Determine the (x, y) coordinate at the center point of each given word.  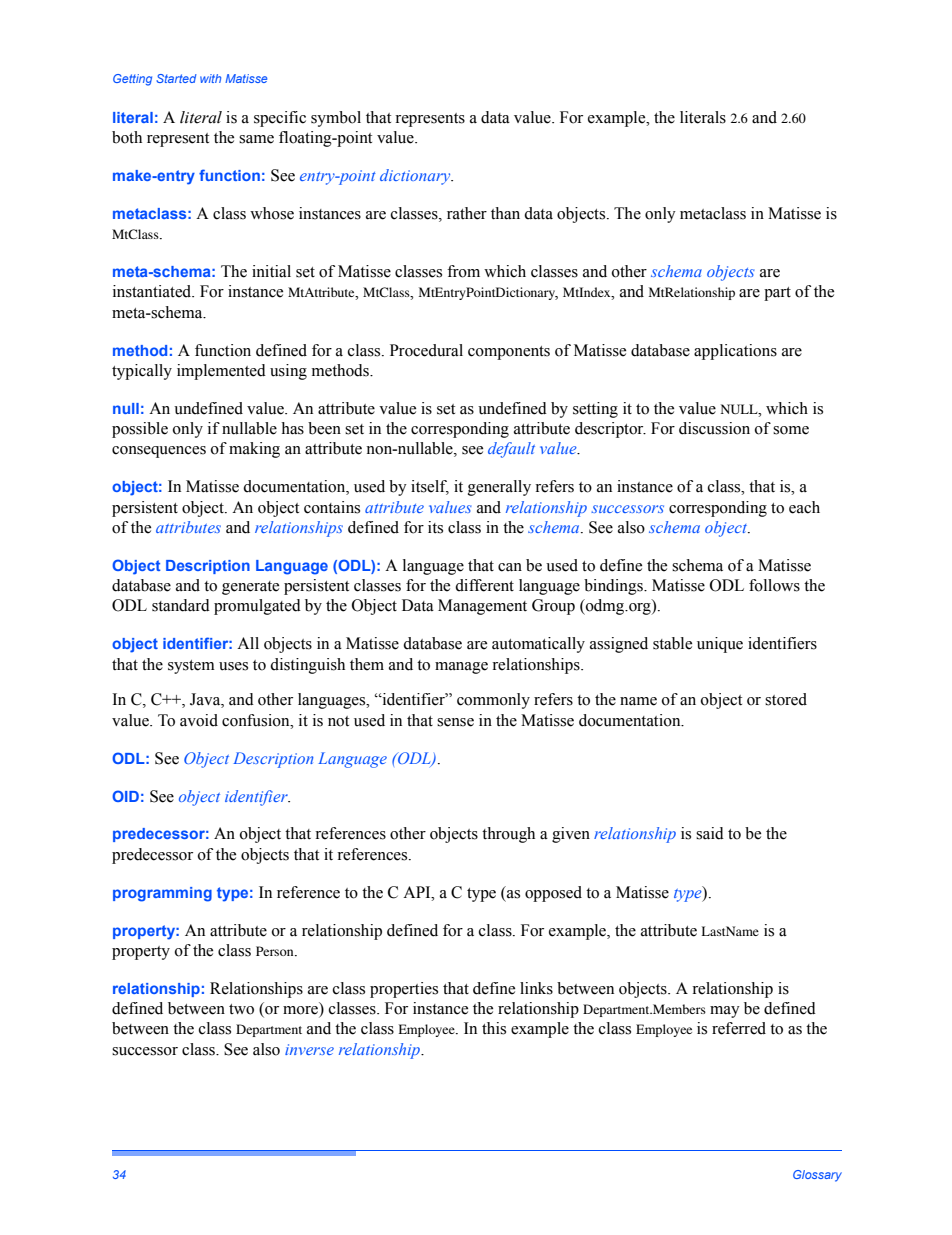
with (210, 78)
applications (735, 352)
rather (467, 213)
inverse (309, 1049)
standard (181, 605)
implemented (221, 372)
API (418, 892)
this (494, 1028)
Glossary (817, 1176)
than (505, 213)
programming (162, 894)
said (710, 833)
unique (720, 645)
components (509, 353)
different (484, 585)
